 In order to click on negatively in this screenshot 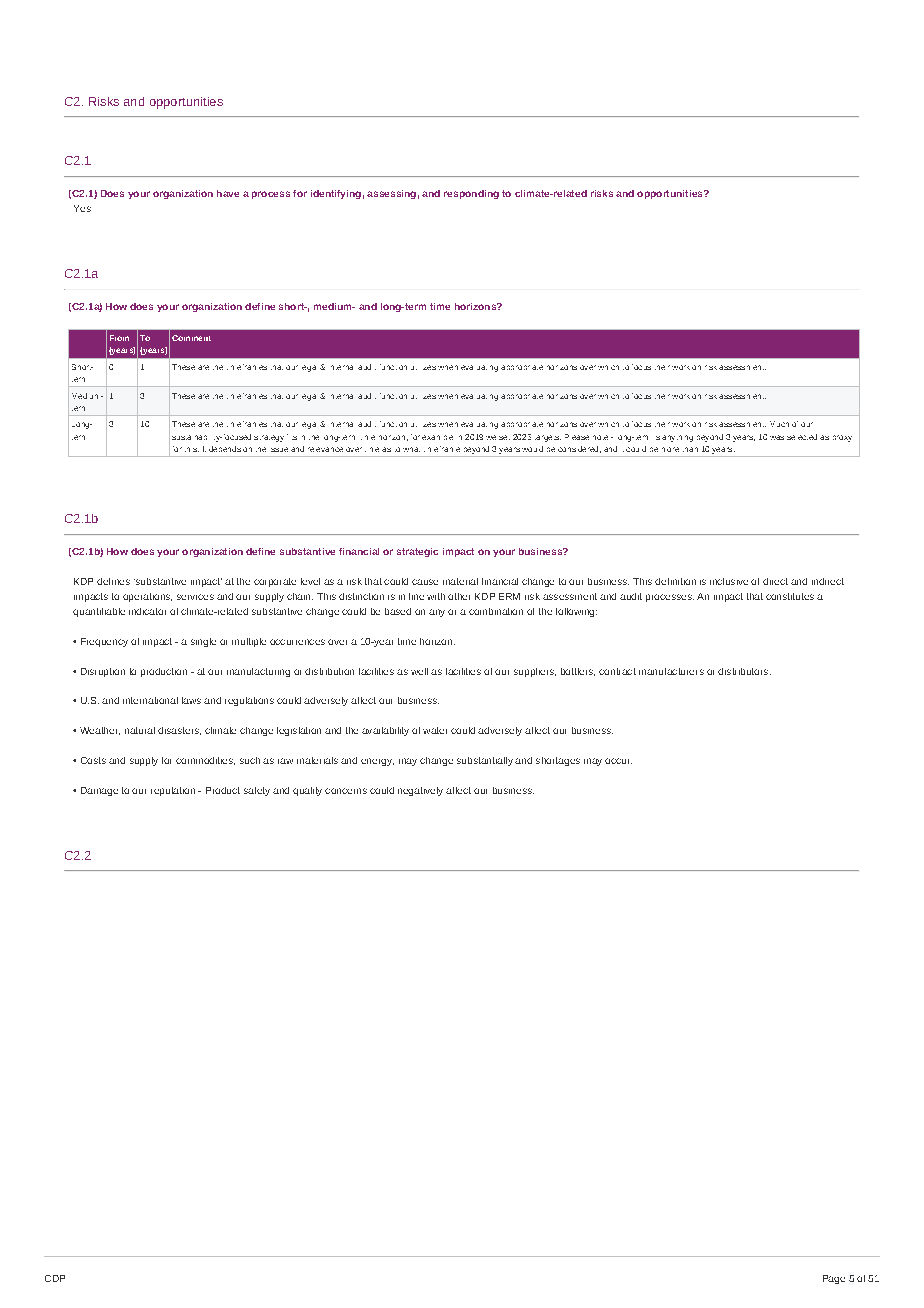, I will do `click(420, 791)`.
